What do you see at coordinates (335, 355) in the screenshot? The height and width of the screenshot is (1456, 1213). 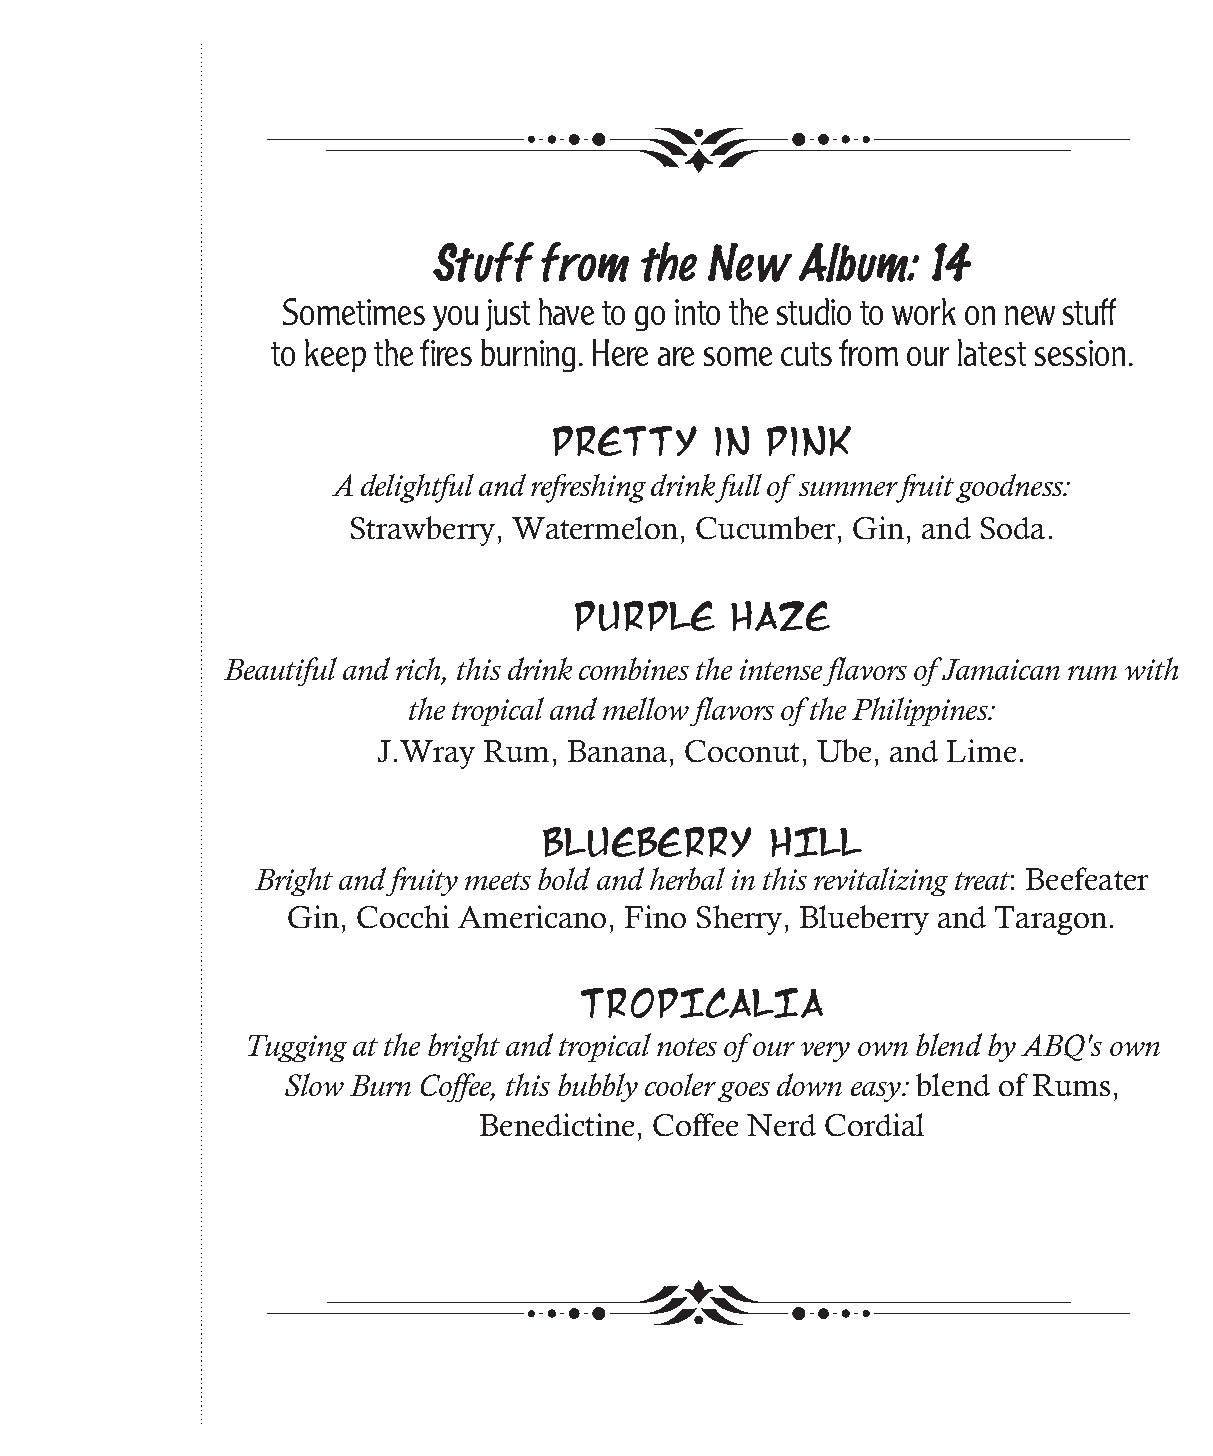 I see `keep` at bounding box center [335, 355].
